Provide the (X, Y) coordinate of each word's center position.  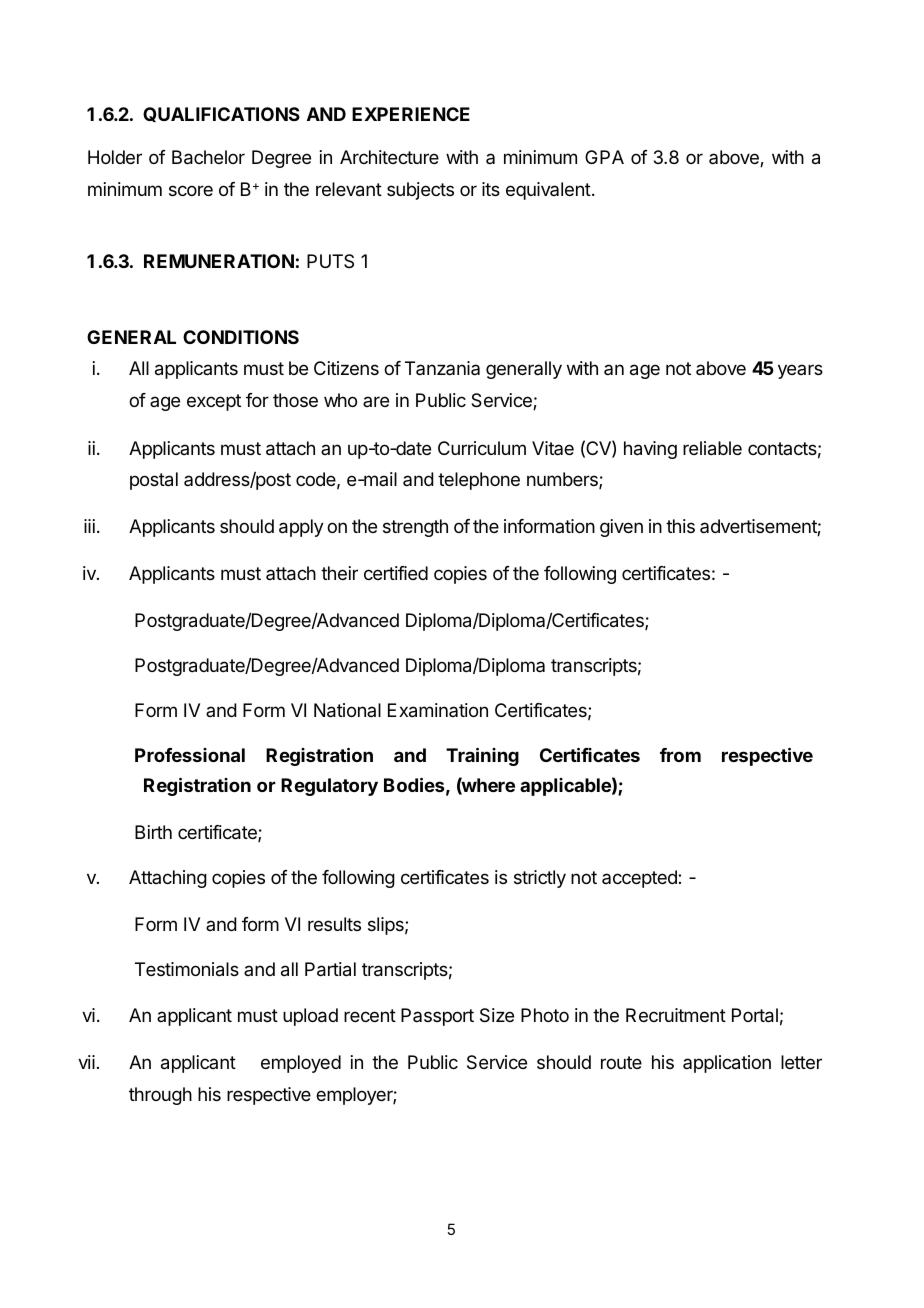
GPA (604, 157)
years (800, 371)
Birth (153, 832)
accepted (640, 879)
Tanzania (442, 368)
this (680, 526)
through (160, 1096)
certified (396, 573)
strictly (540, 879)
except (214, 402)
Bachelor (208, 157)
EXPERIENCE (411, 114)
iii (89, 526)
